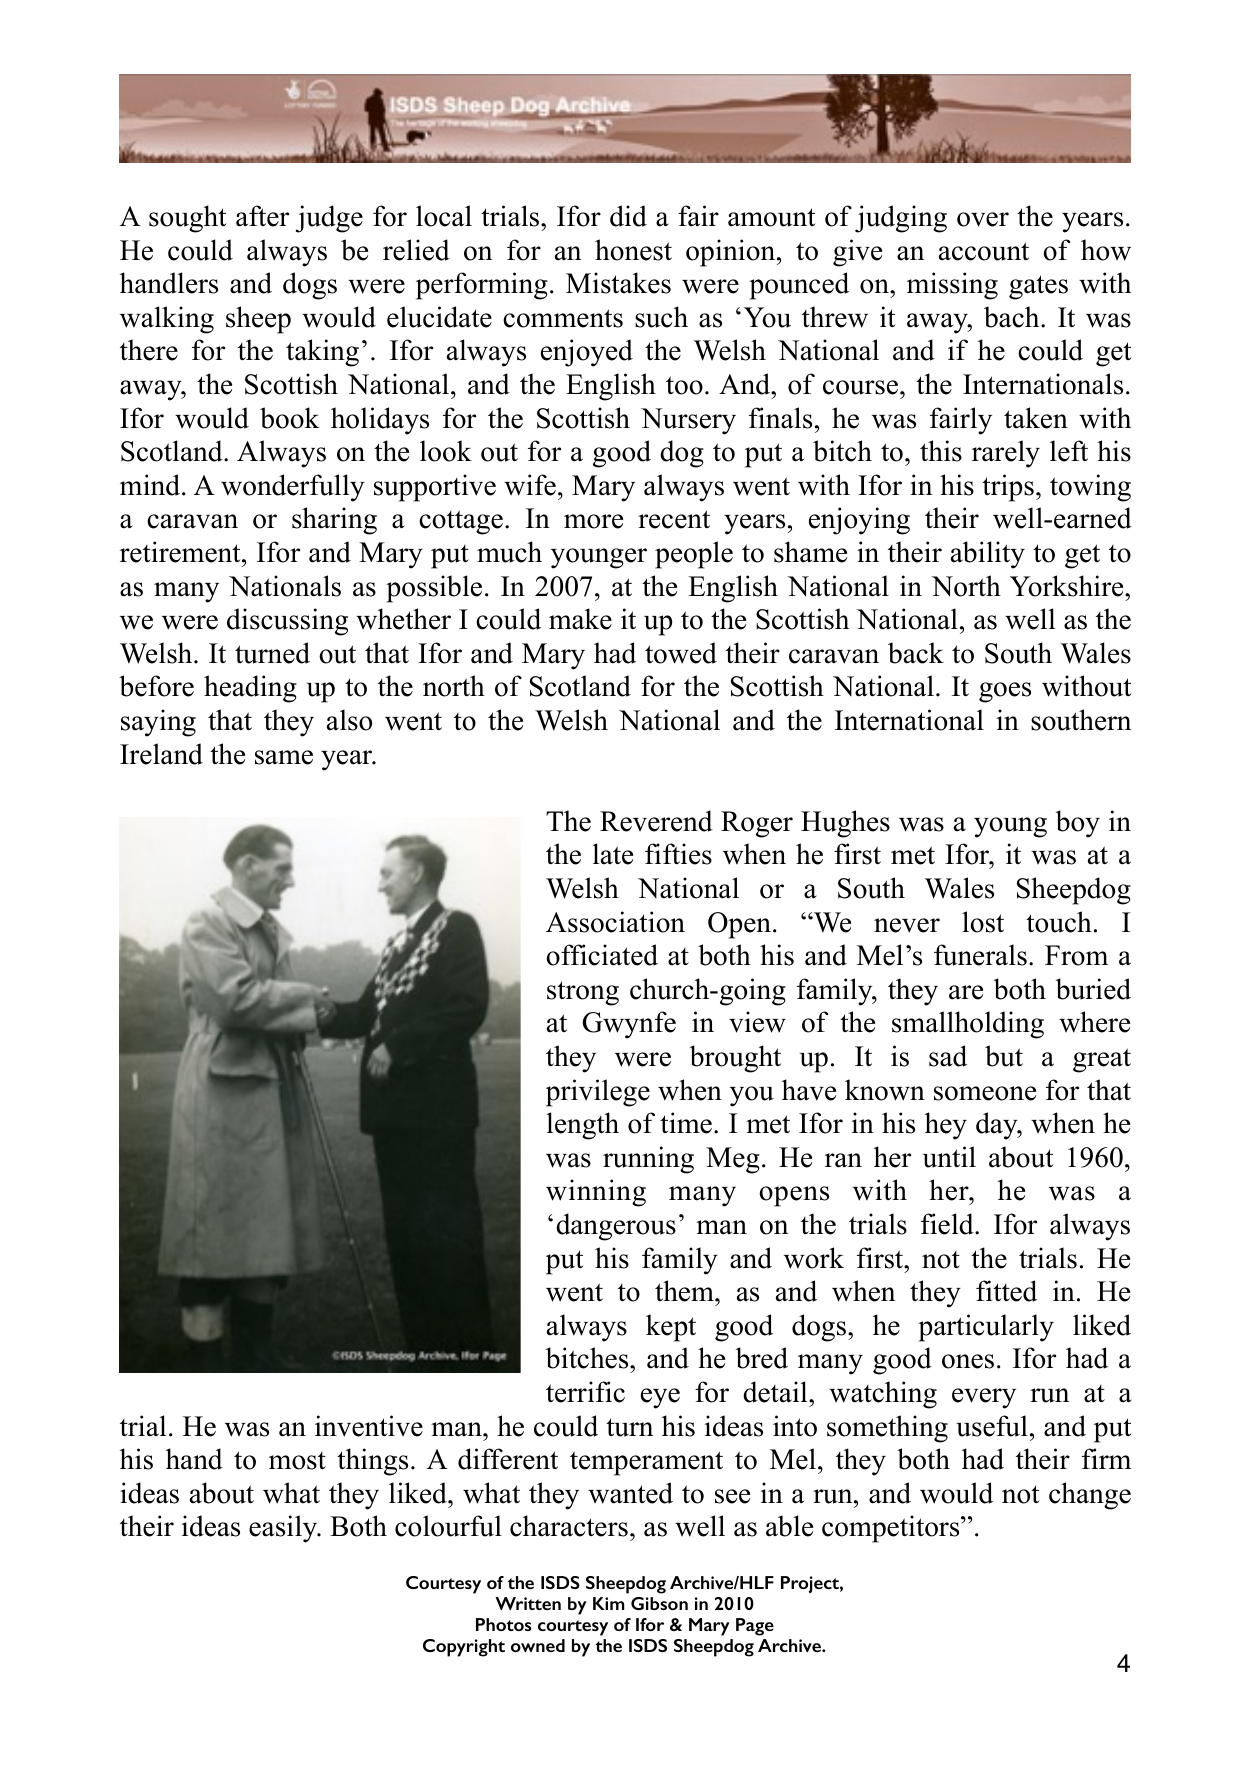 This screenshot has width=1250, height=1768. Describe the element at coordinates (583, 1126) in the screenshot. I see `length` at that location.
